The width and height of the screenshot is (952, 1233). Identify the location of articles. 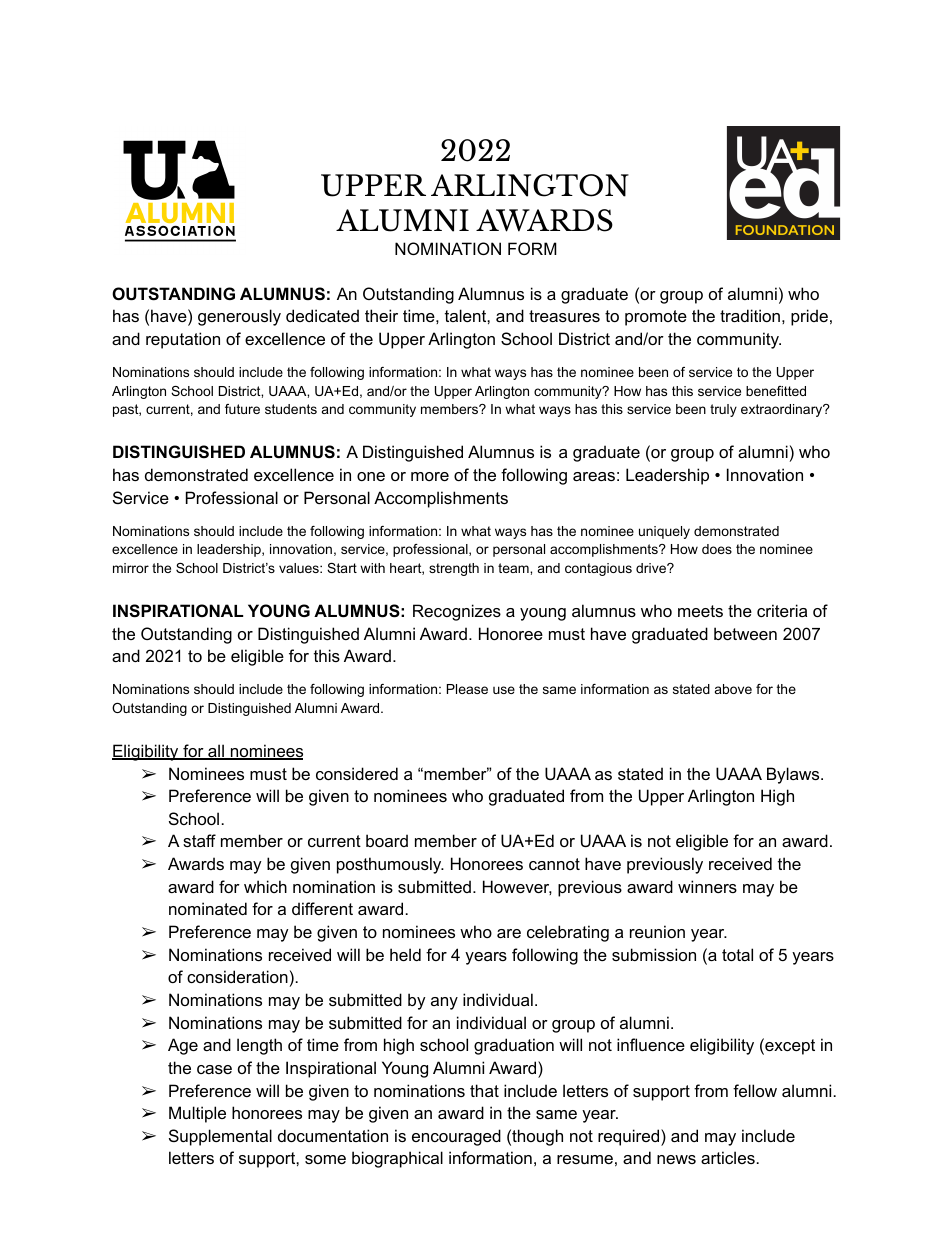
(728, 1157).
